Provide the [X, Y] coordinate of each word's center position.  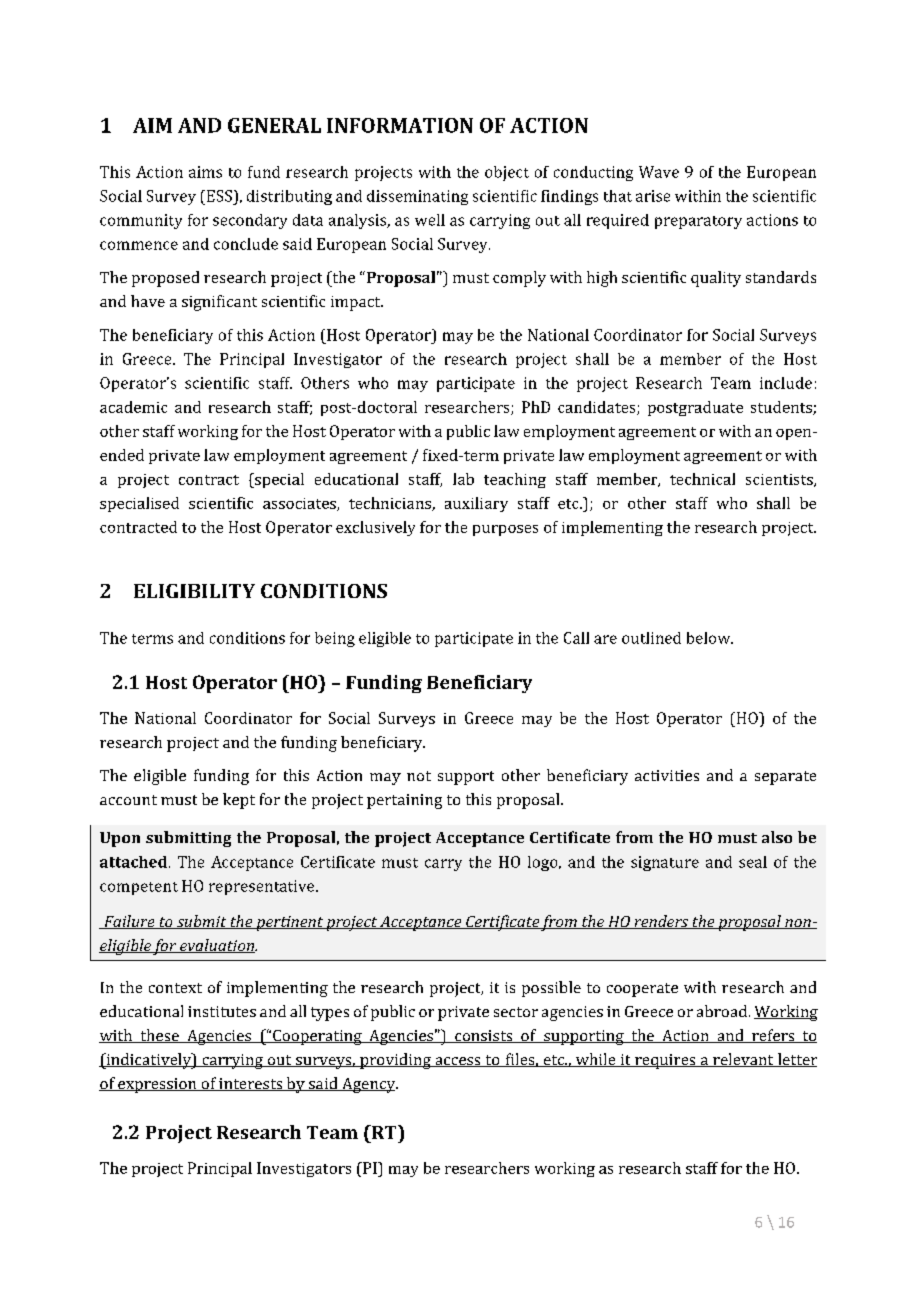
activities [667, 775]
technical [702, 479]
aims [205, 172]
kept [239, 801]
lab [463, 479]
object [507, 173]
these [159, 1036]
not [419, 776]
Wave [659, 172]
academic [133, 407]
